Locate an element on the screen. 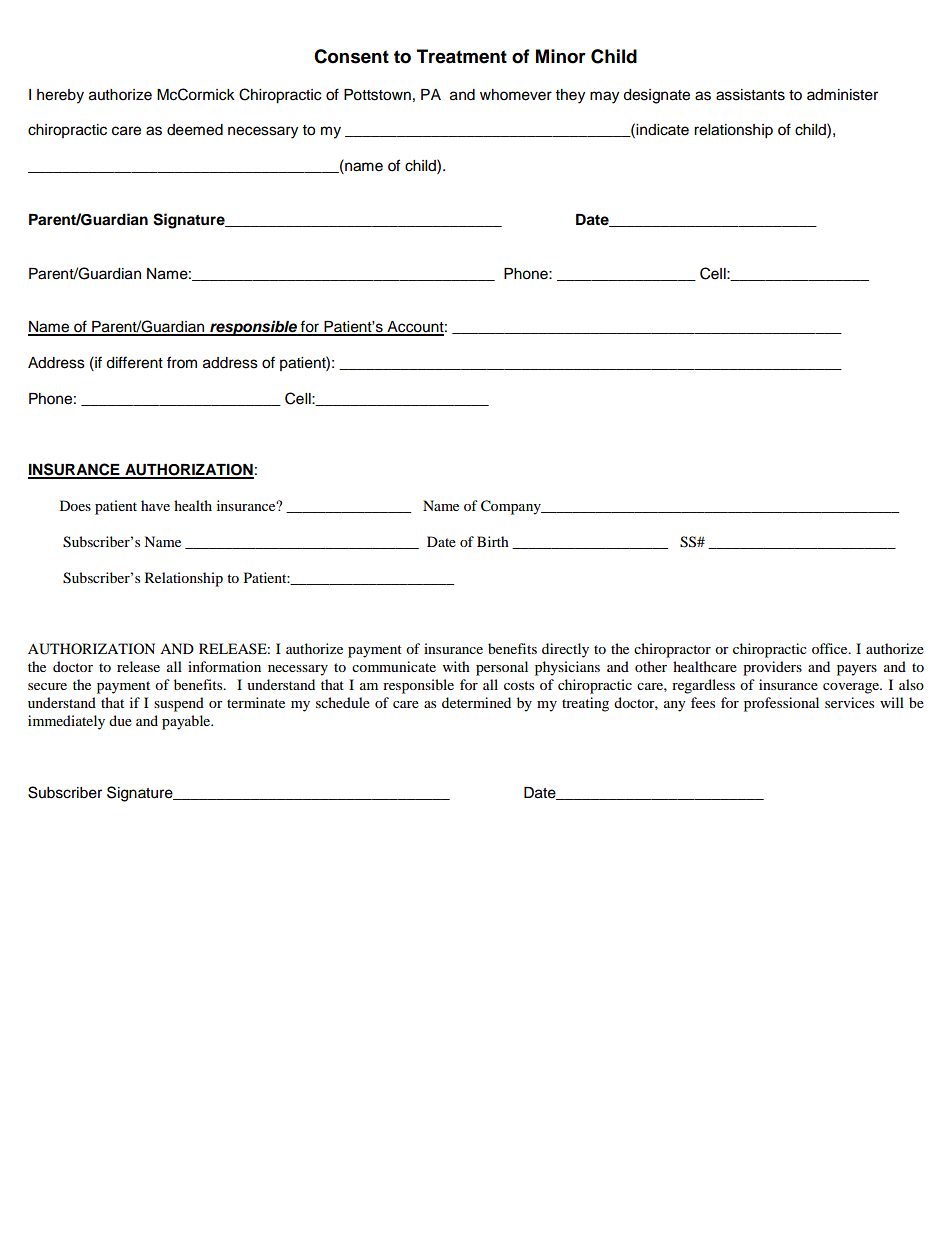 This screenshot has width=952, height=1233. assistants is located at coordinates (750, 95).
